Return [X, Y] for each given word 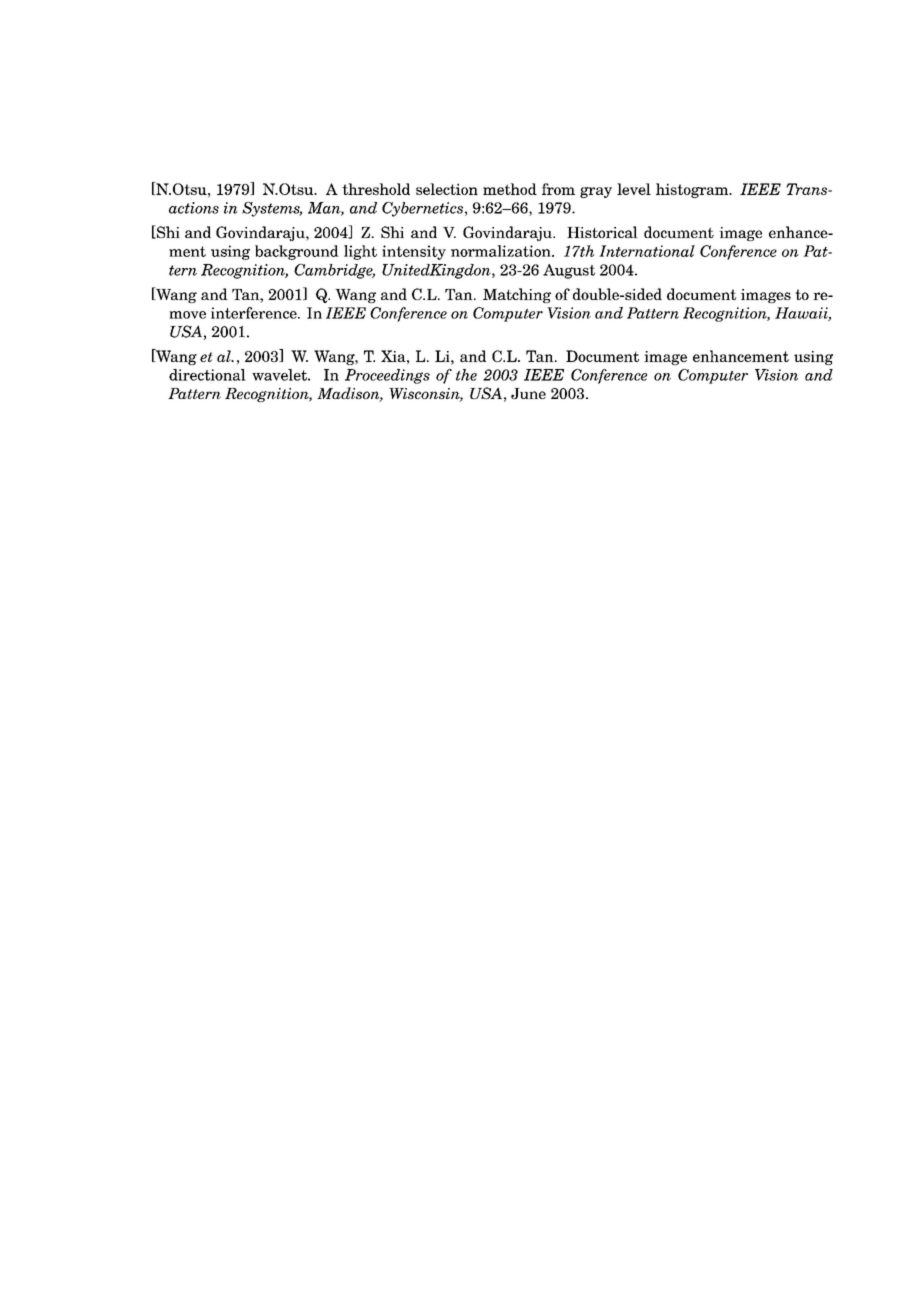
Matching [517, 295]
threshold [376, 189]
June [528, 393]
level [634, 189]
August [569, 271]
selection [447, 189]
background [297, 252]
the [466, 375]
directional [207, 375]
